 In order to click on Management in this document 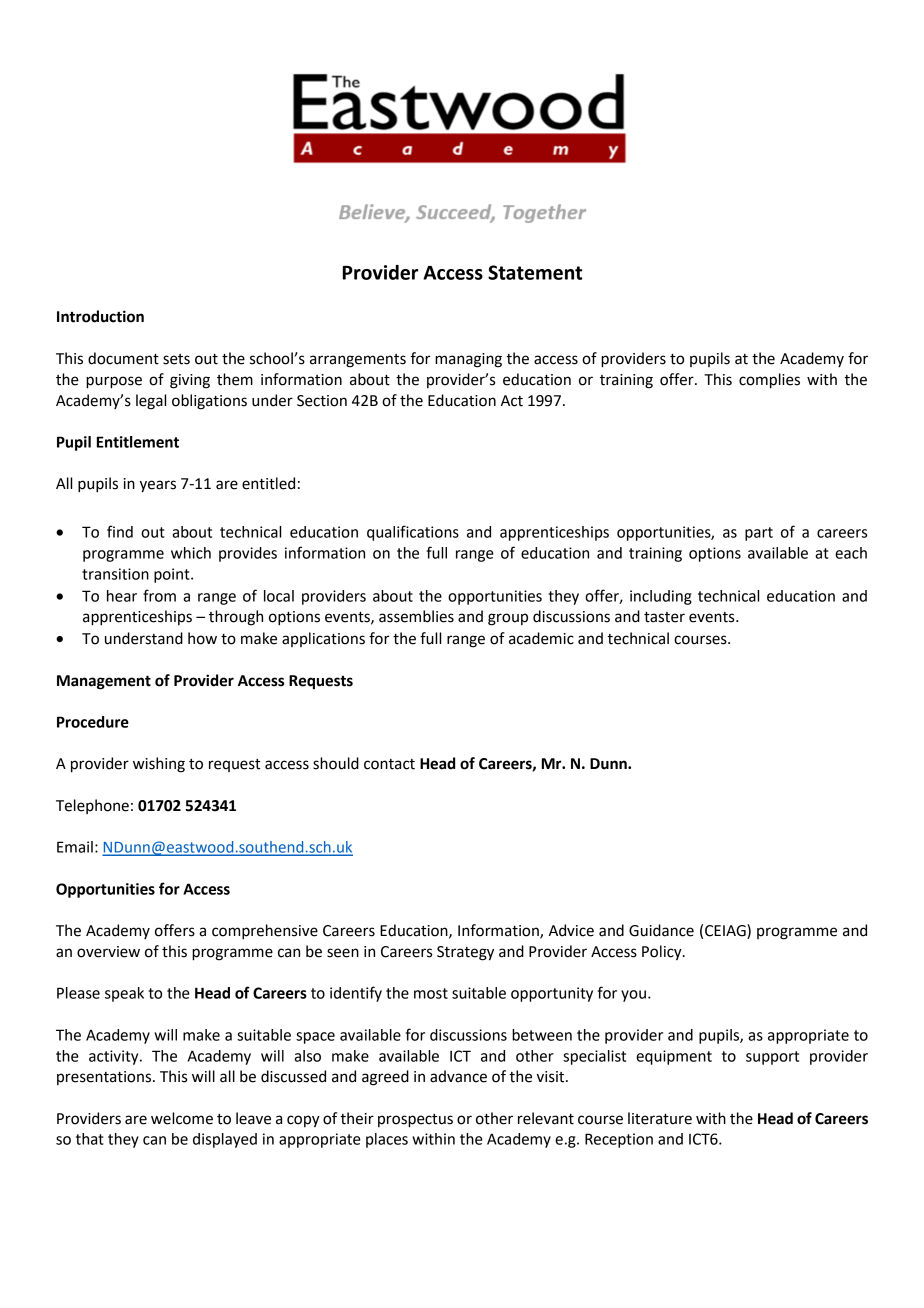, I will do `click(104, 682)`.
